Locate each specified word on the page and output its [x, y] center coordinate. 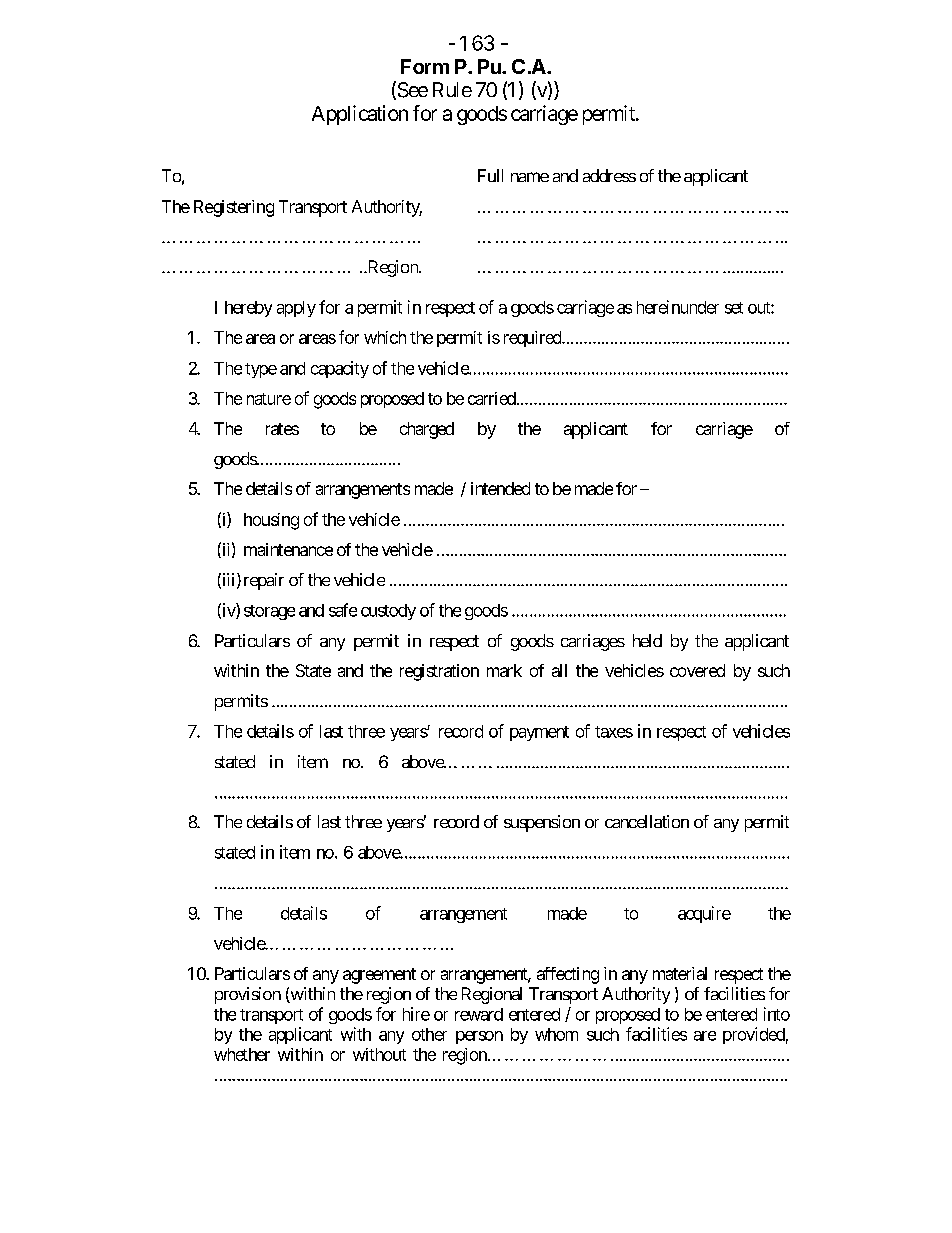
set [734, 308]
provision [248, 995]
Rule [452, 89]
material [680, 973]
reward [479, 1014]
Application [360, 115]
